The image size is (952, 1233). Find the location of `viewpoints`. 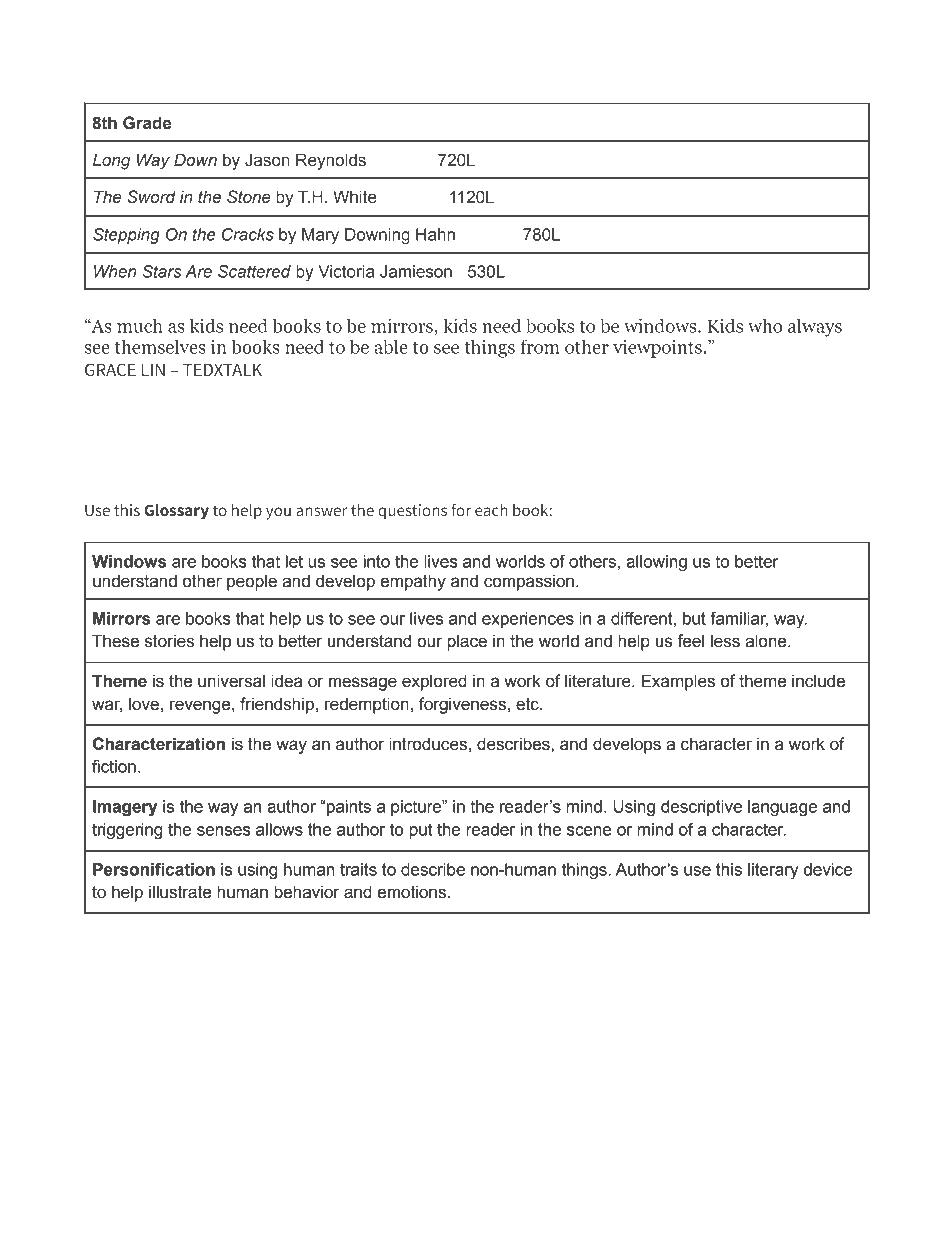

viewpoints is located at coordinates (658, 348).
